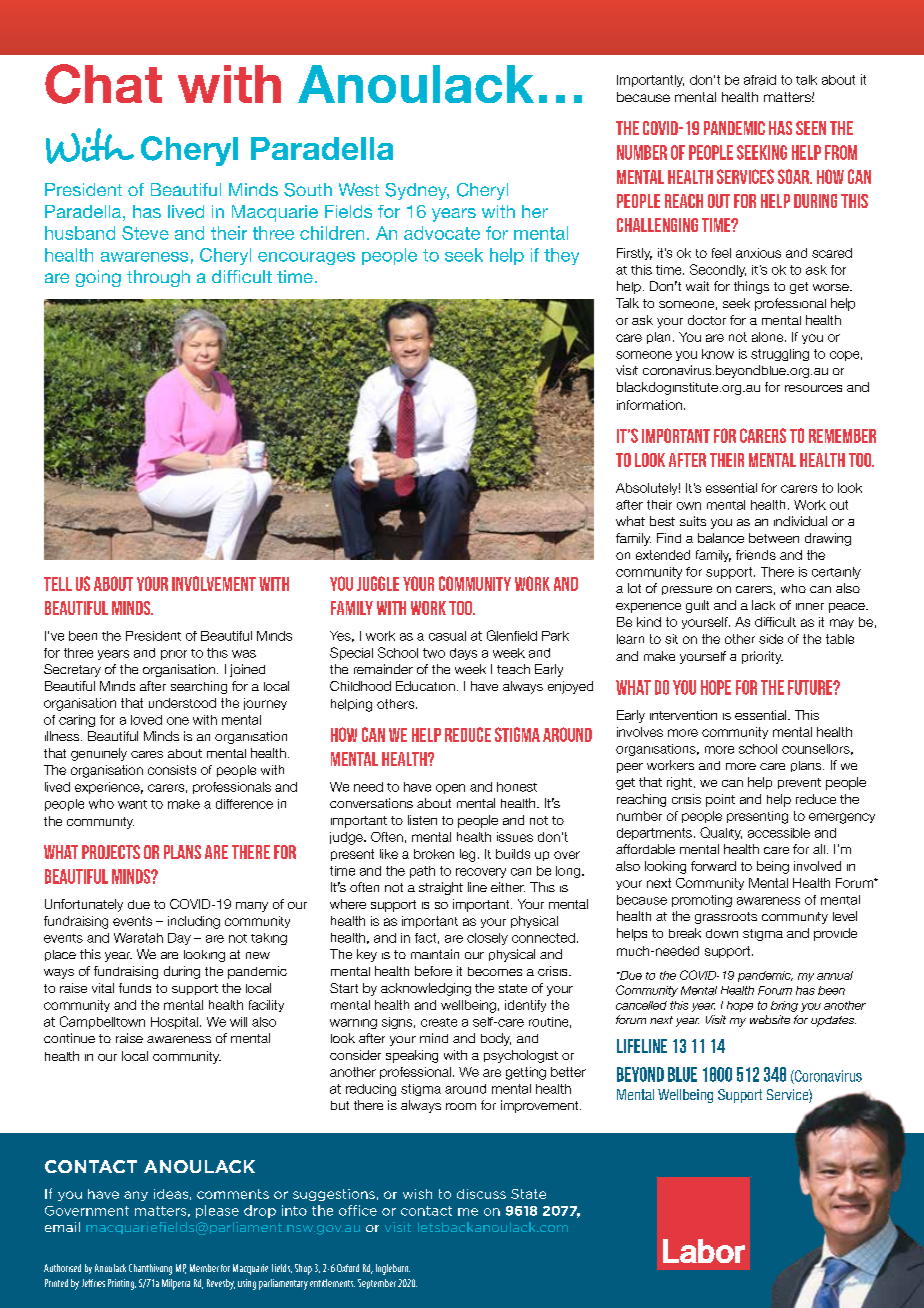 The image size is (924, 1308). I want to click on juggle, so click(378, 583).
